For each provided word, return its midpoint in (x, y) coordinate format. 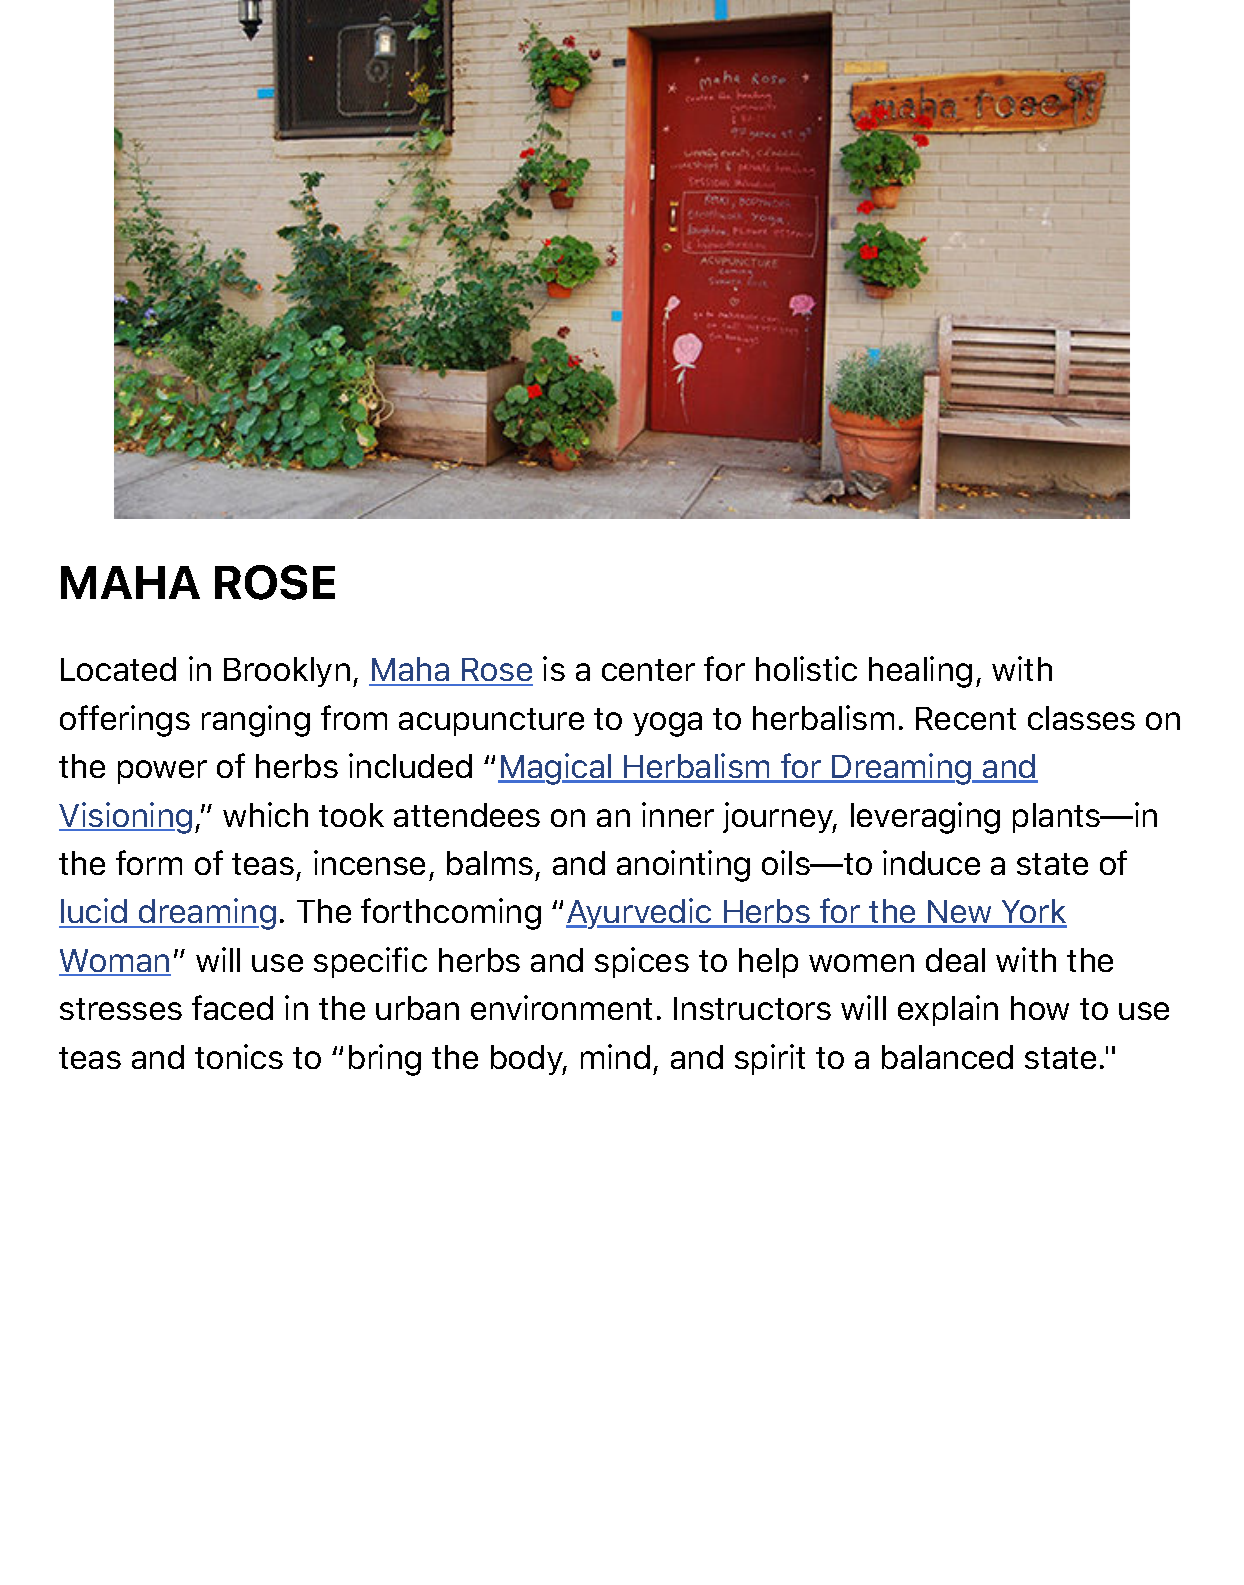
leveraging (925, 818)
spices (642, 962)
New (960, 913)
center (648, 670)
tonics (239, 1056)
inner (678, 814)
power (162, 772)
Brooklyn (287, 672)
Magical (556, 769)
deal (955, 960)
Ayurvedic (640, 913)
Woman (115, 962)
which (265, 814)
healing (920, 672)
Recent (966, 718)
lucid (94, 912)
